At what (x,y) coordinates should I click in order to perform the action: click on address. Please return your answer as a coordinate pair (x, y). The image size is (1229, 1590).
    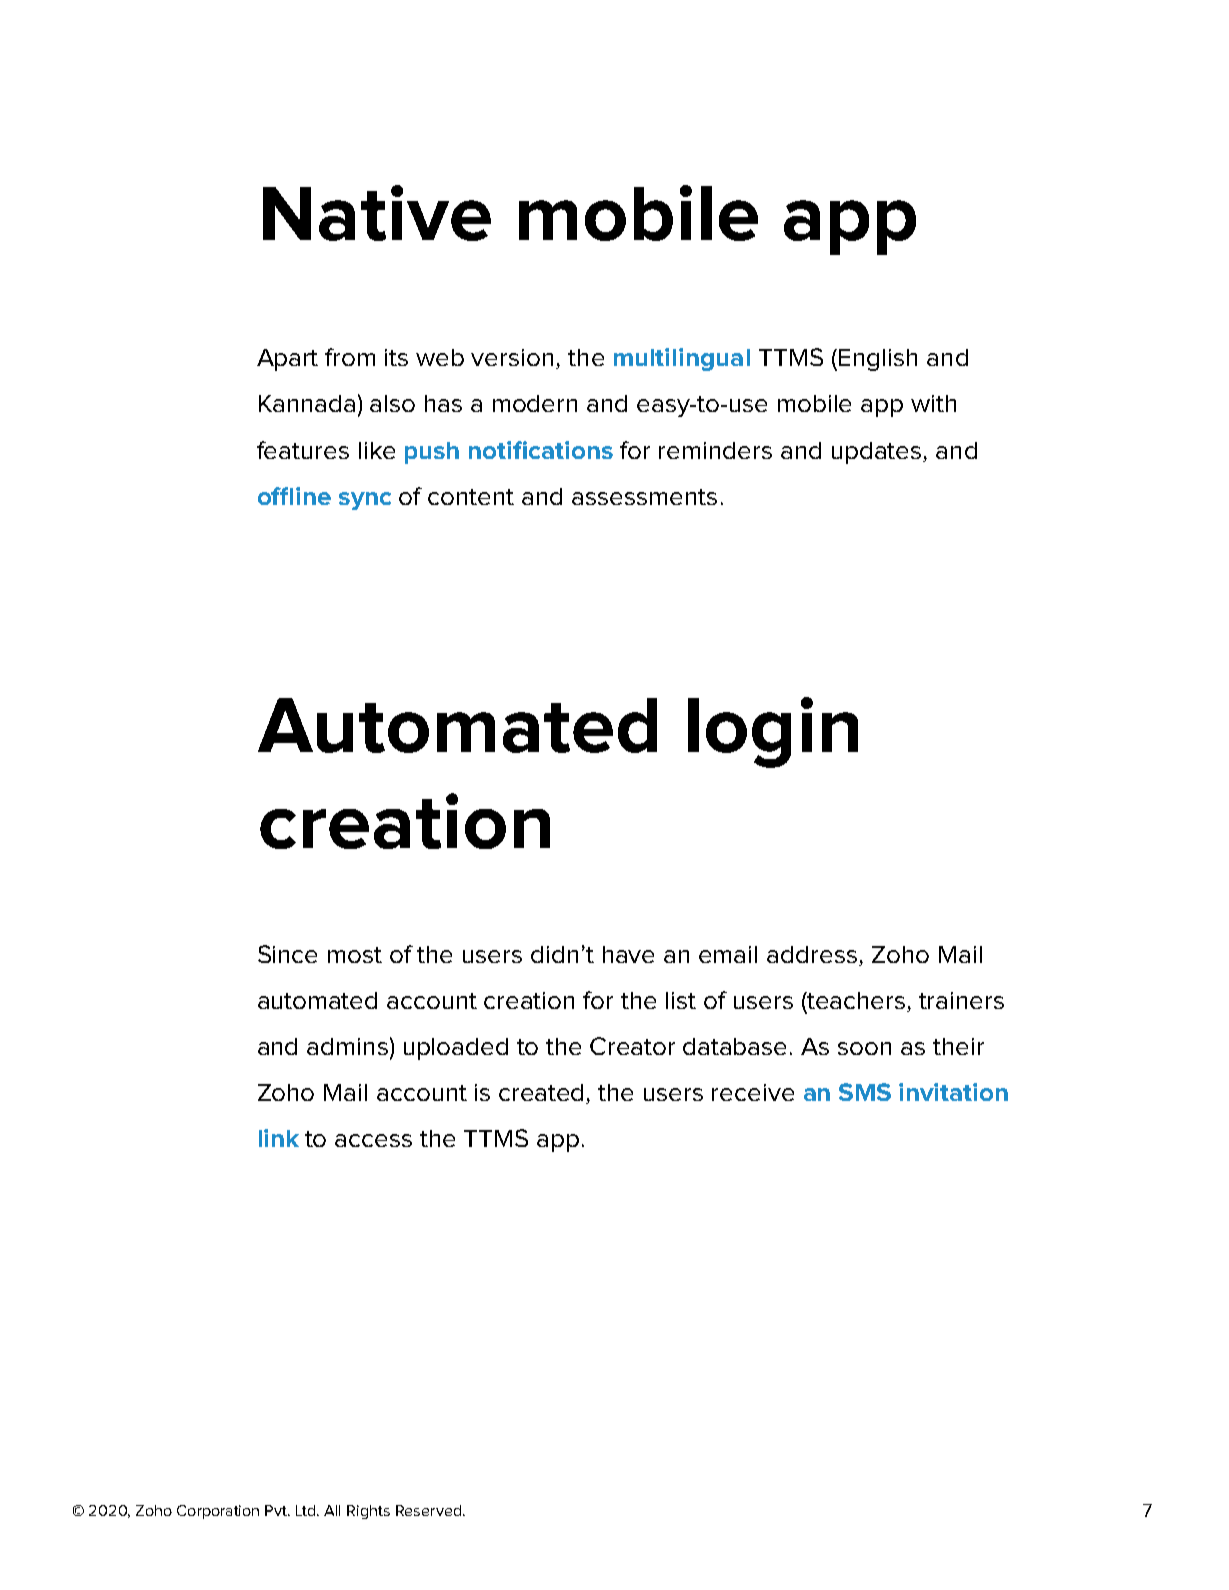
    Looking at the image, I should click on (812, 954).
